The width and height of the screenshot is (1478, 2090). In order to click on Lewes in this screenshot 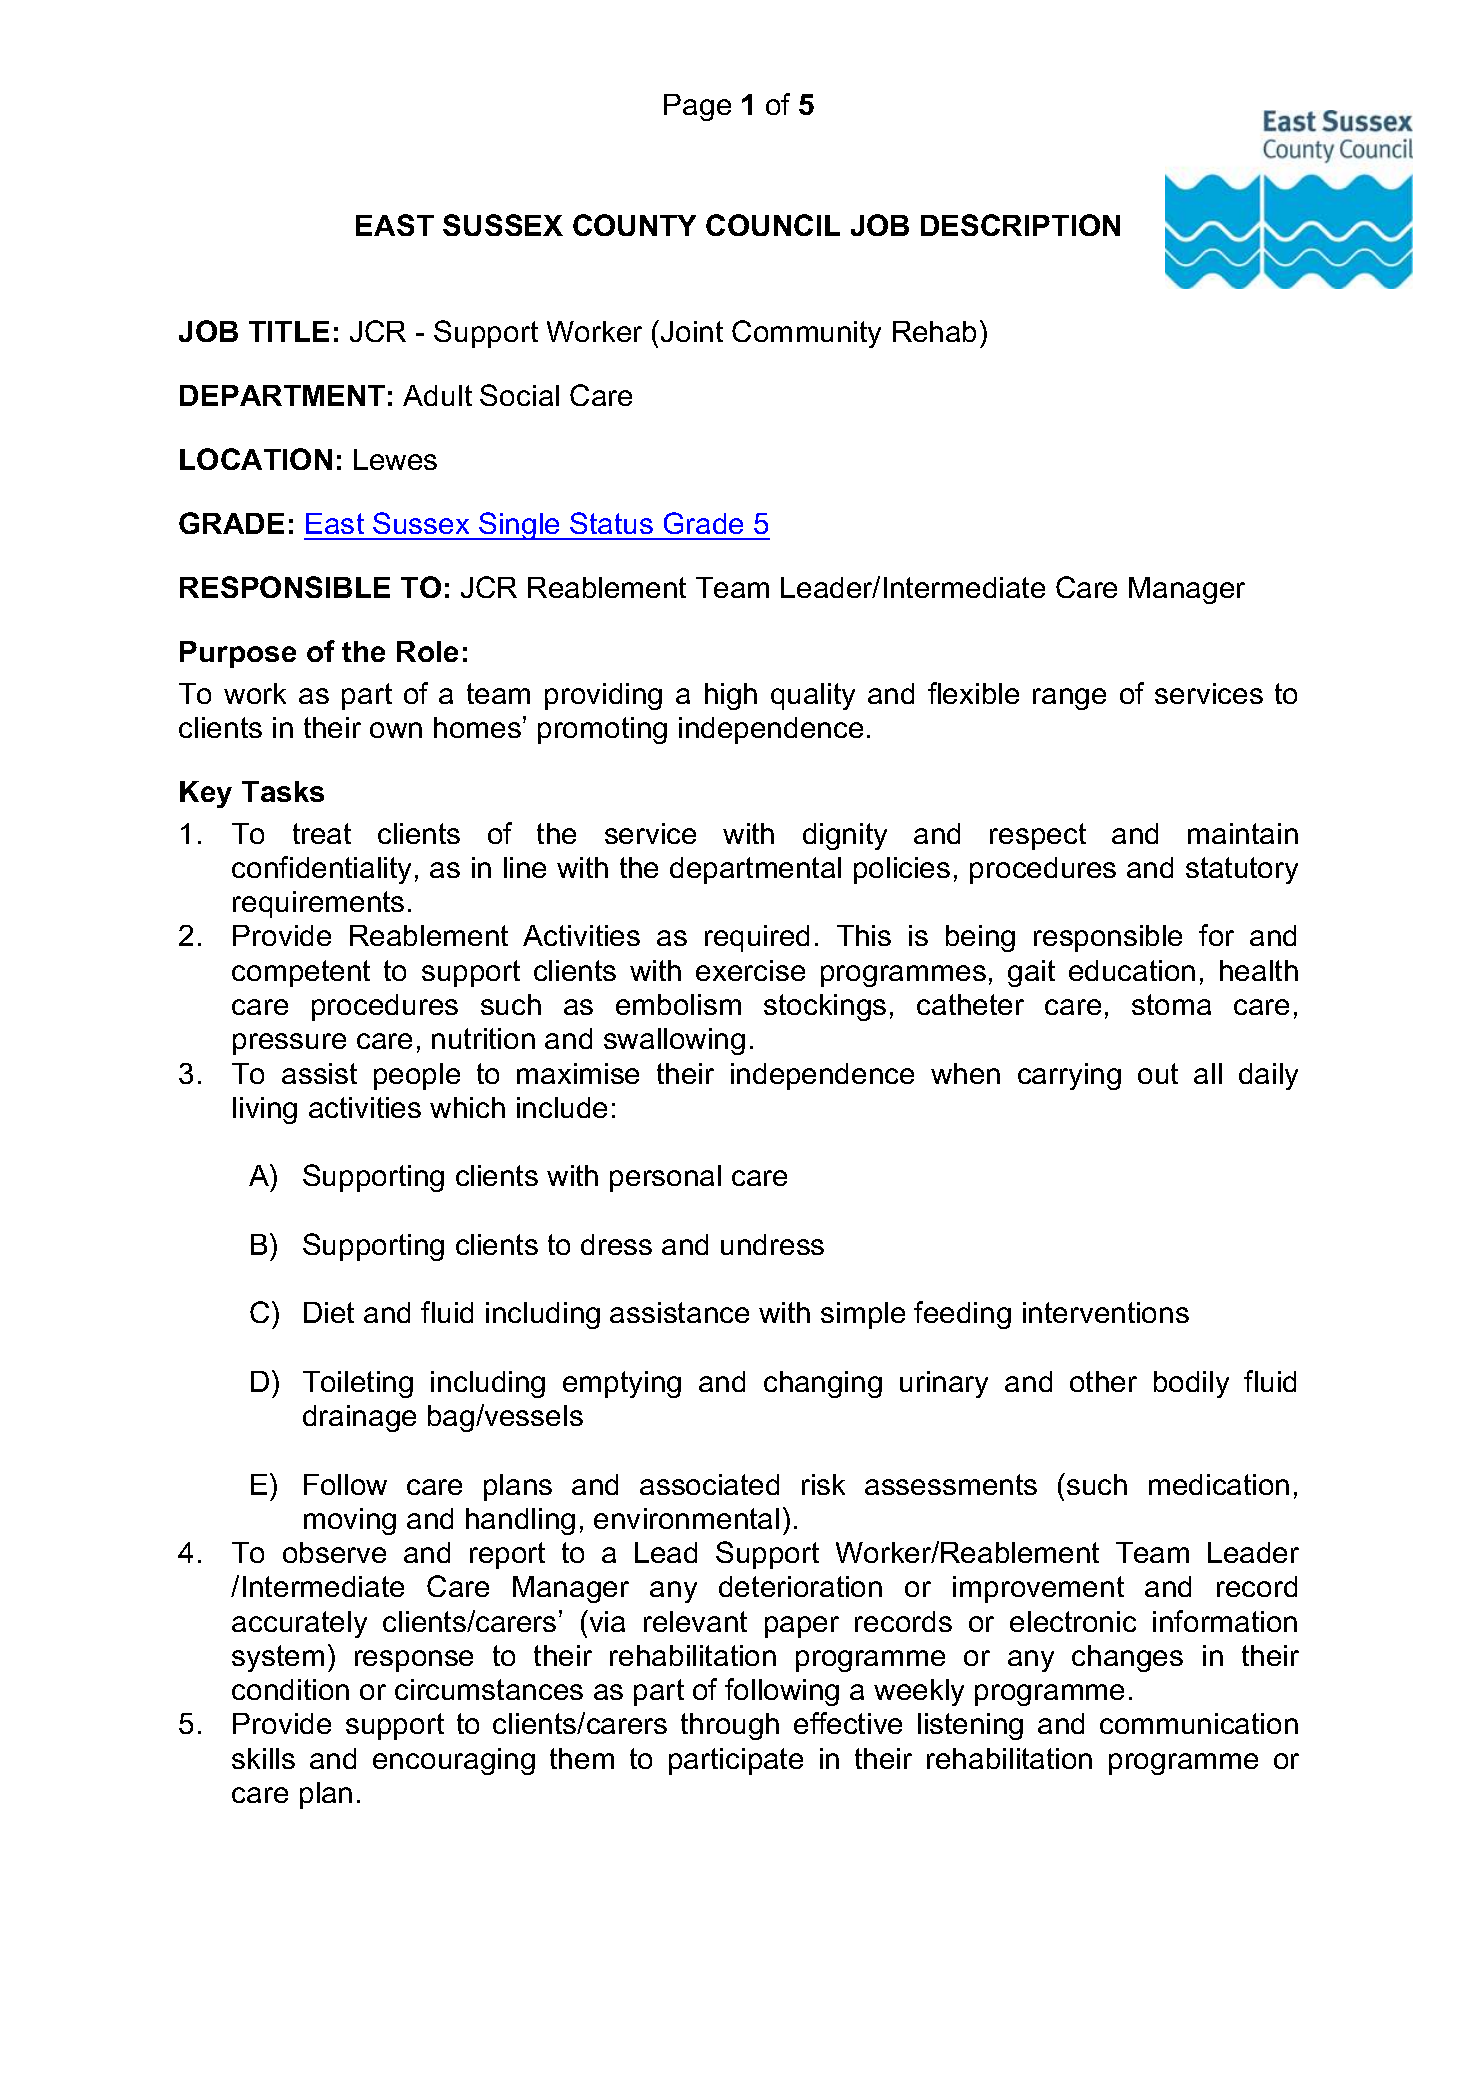, I will do `click(395, 459)`.
